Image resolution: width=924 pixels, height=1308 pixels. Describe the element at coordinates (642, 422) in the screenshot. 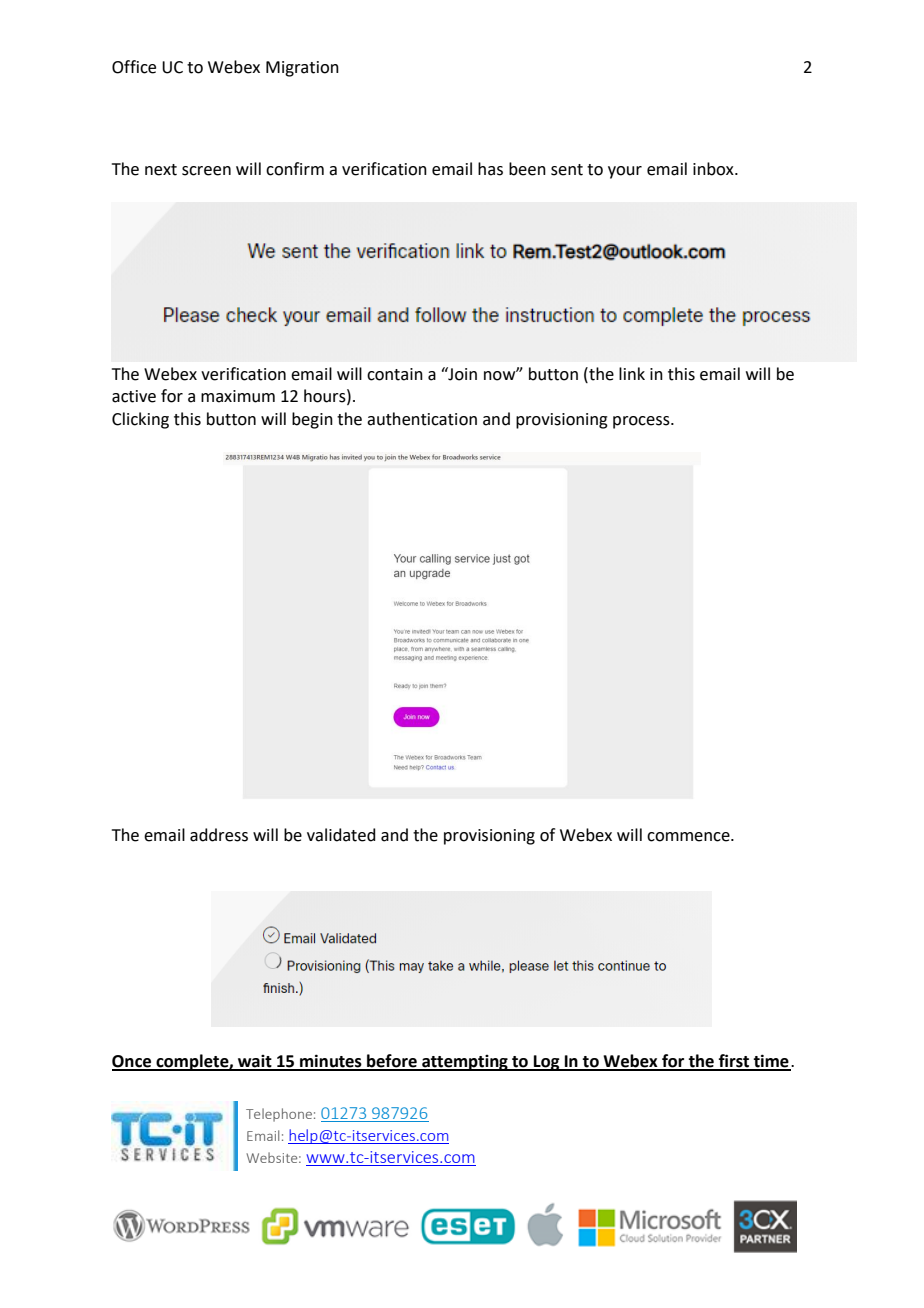

I see `process` at that location.
